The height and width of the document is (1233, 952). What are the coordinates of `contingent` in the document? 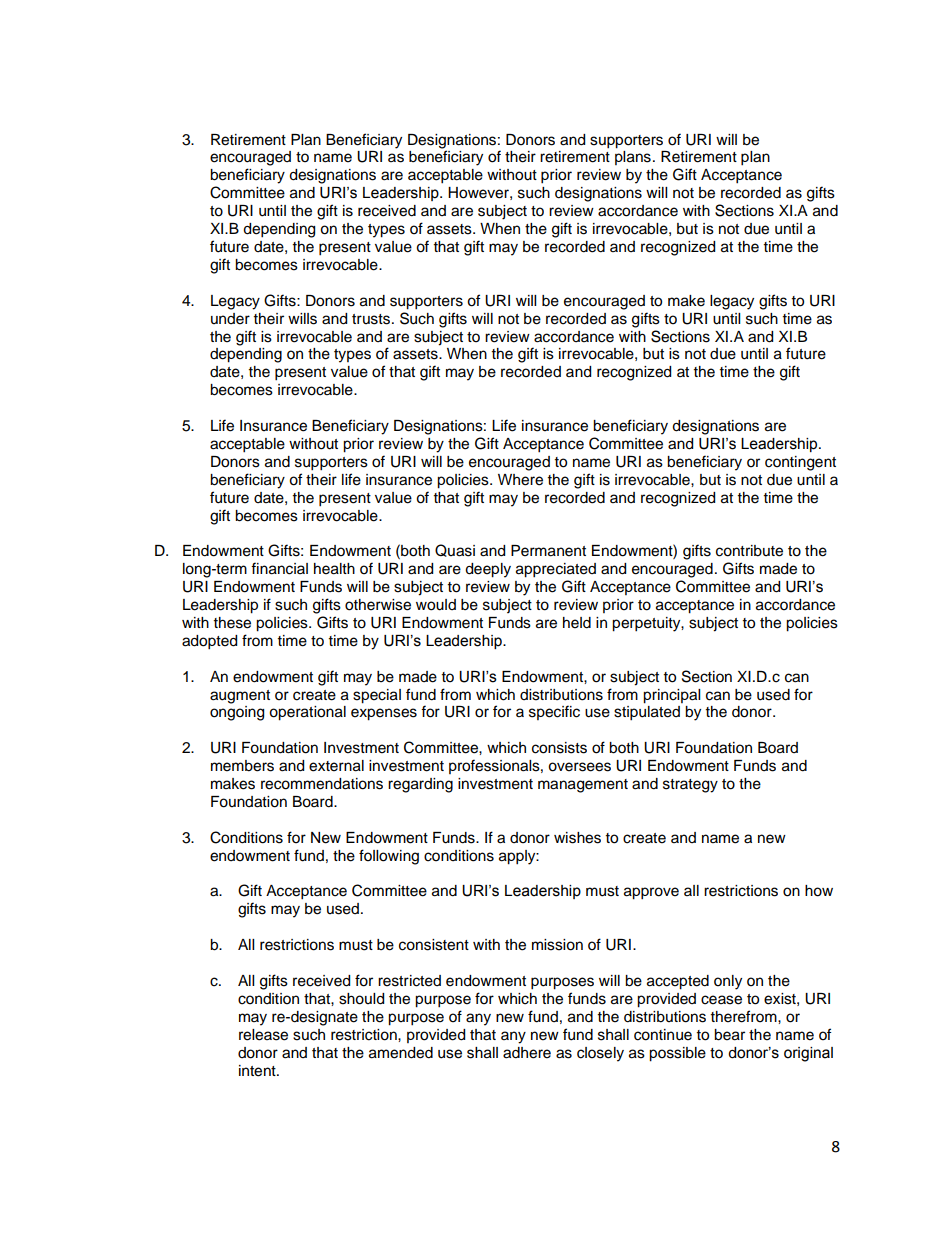 It's located at (800, 463).
